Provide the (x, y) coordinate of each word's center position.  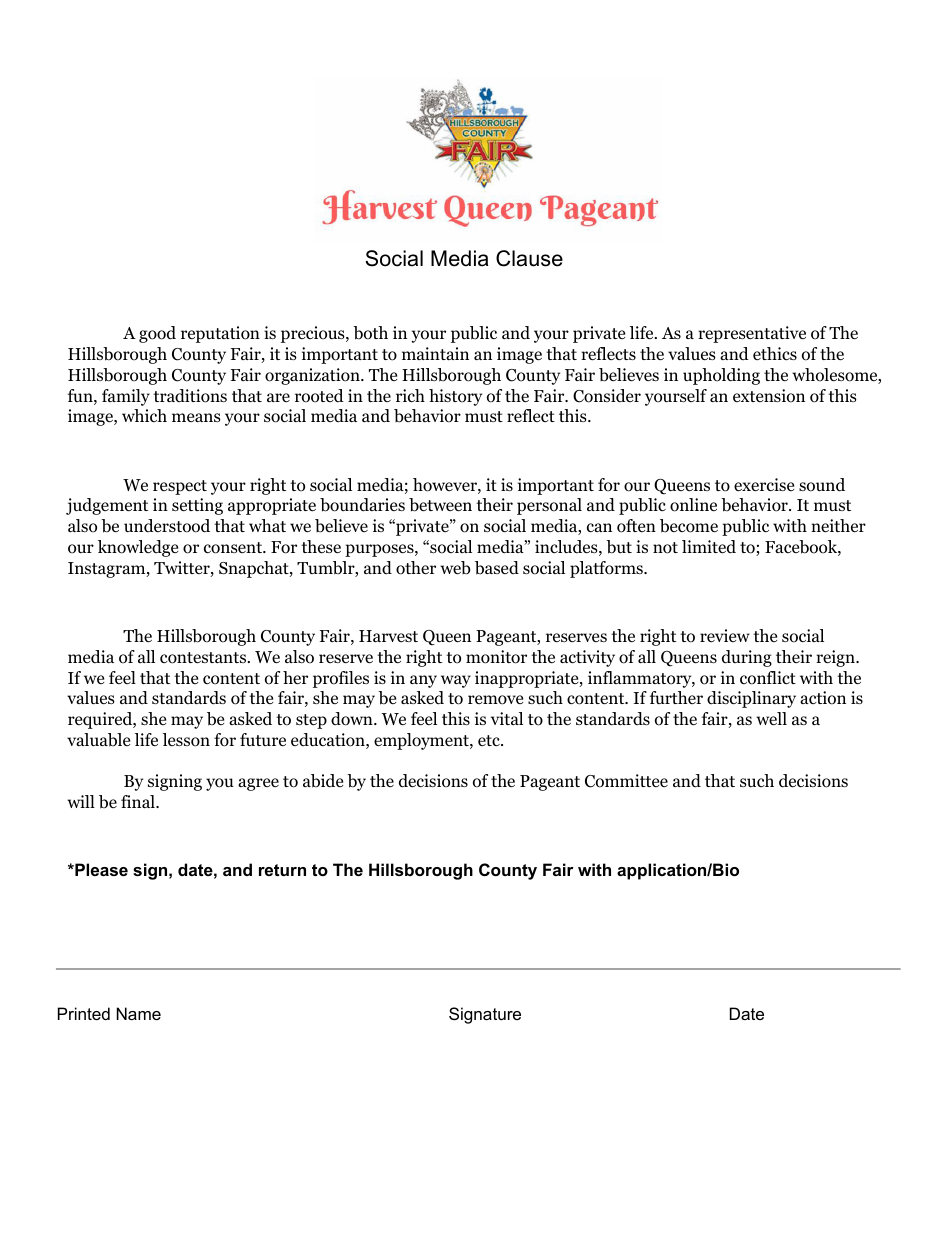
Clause (529, 258)
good (157, 334)
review (725, 635)
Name (139, 1013)
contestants (204, 658)
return (282, 870)
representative (752, 334)
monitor (496, 657)
